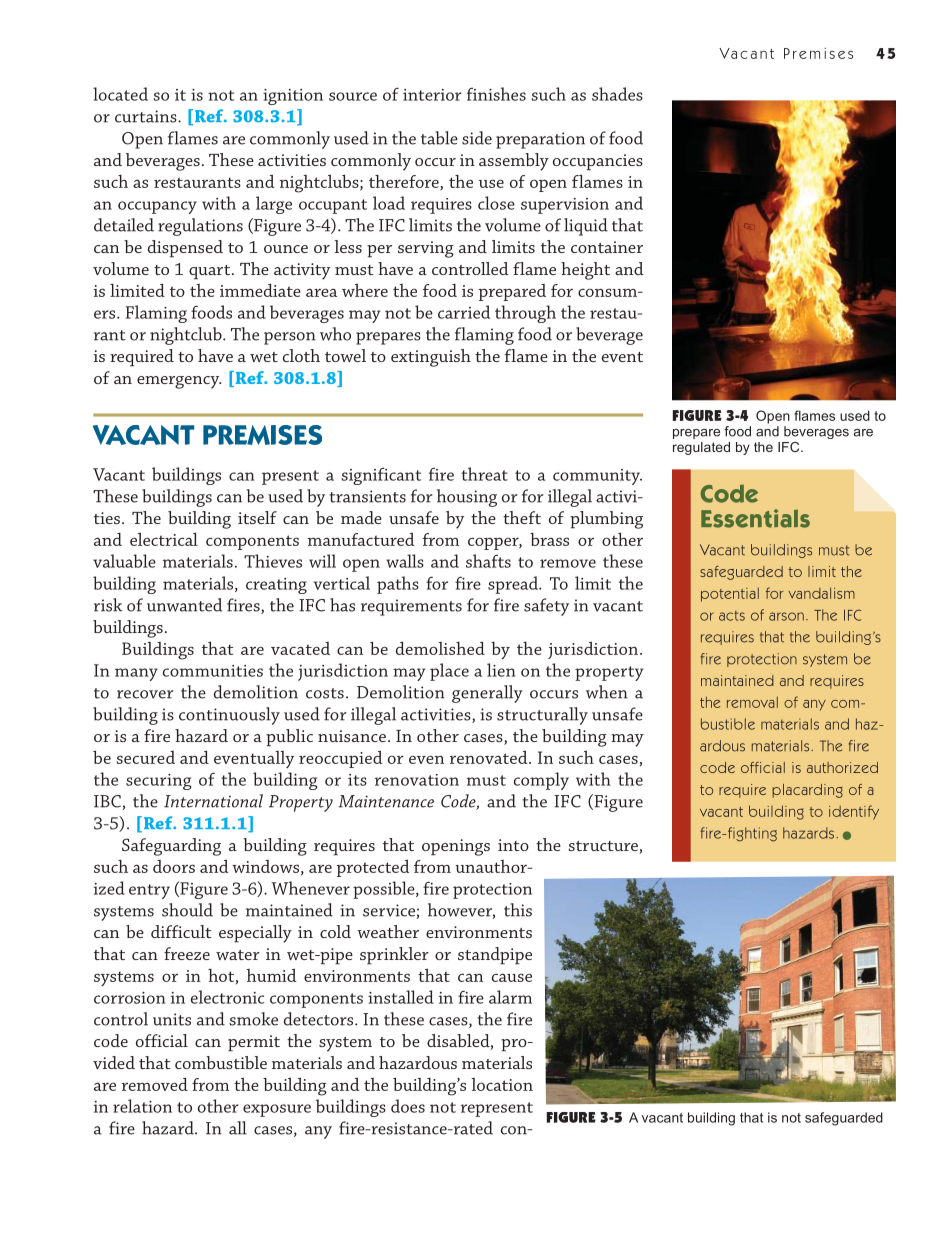 The height and width of the screenshot is (1233, 952). I want to click on located, so click(120, 94).
